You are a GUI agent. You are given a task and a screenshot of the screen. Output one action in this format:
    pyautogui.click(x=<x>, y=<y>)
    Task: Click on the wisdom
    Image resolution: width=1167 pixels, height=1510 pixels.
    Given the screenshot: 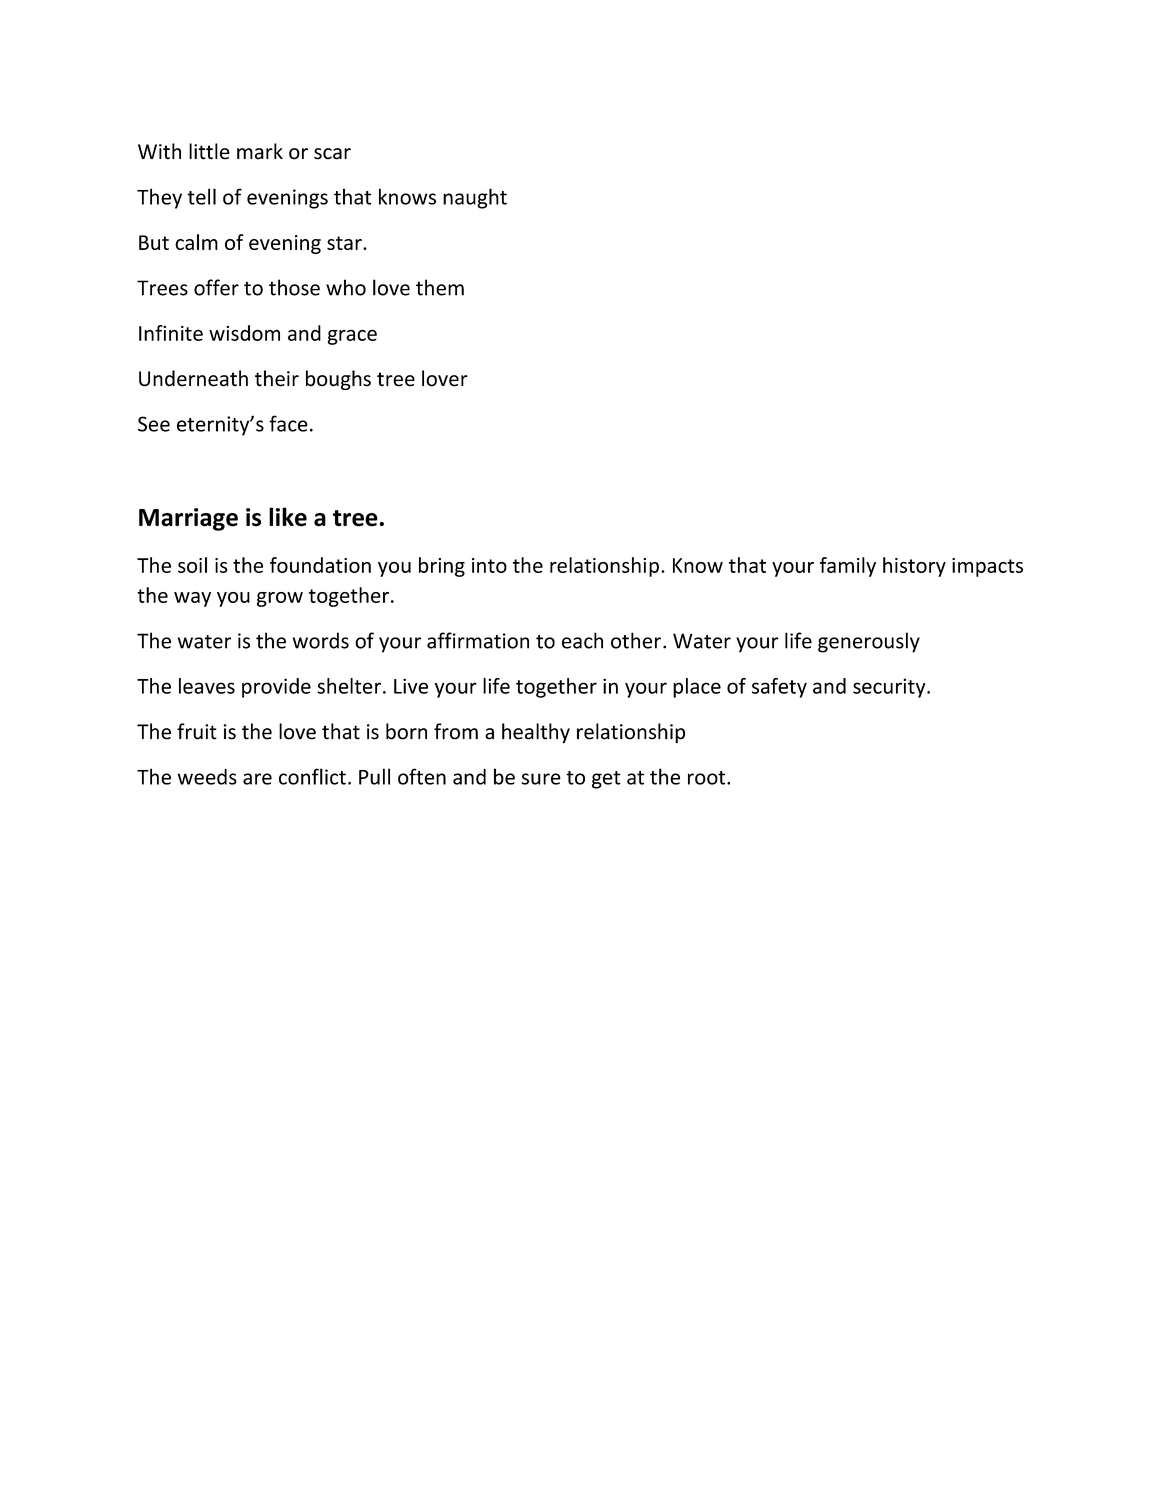 What is the action you would take?
    pyautogui.click(x=244, y=333)
